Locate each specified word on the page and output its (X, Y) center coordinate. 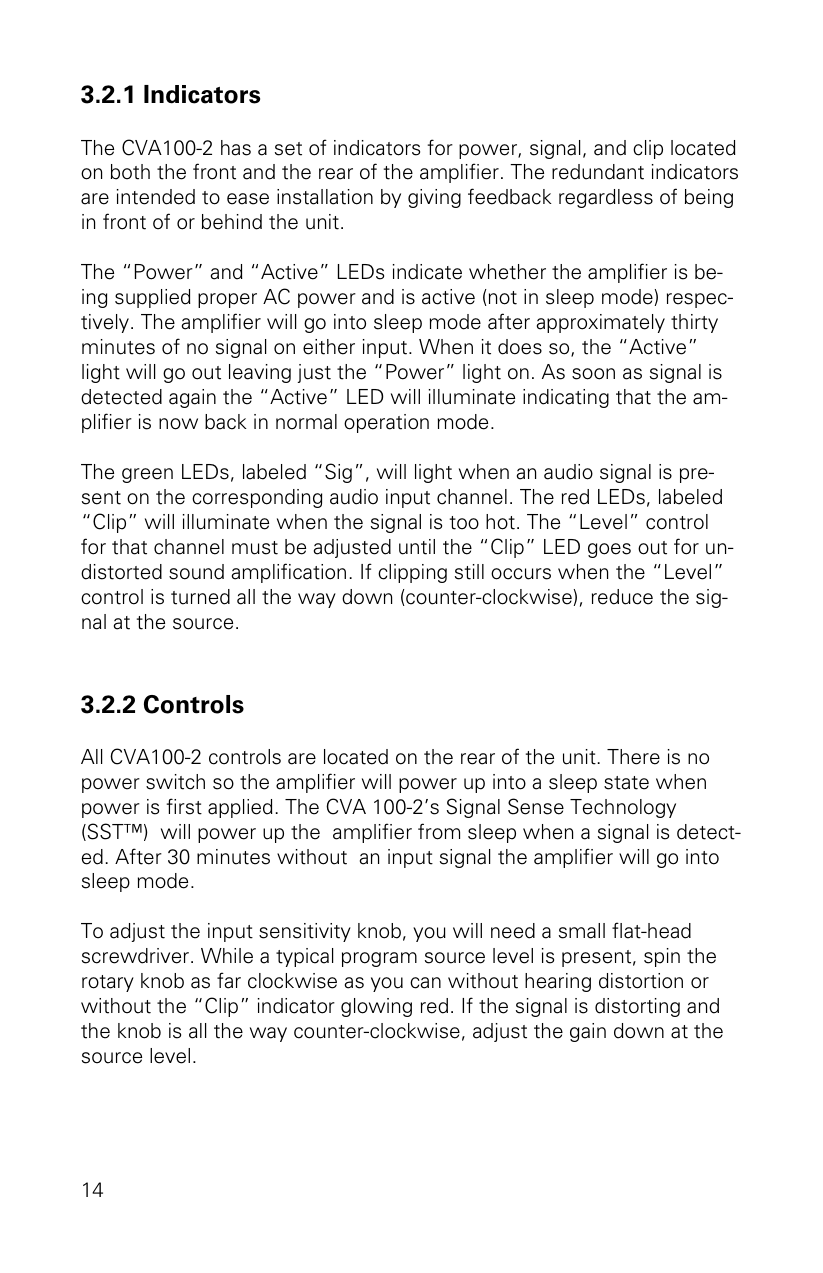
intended (156, 197)
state (626, 783)
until (417, 547)
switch (175, 782)
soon (593, 374)
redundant (598, 172)
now (178, 424)
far (229, 980)
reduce (622, 597)
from (439, 831)
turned (200, 597)
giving (434, 198)
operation (386, 423)
